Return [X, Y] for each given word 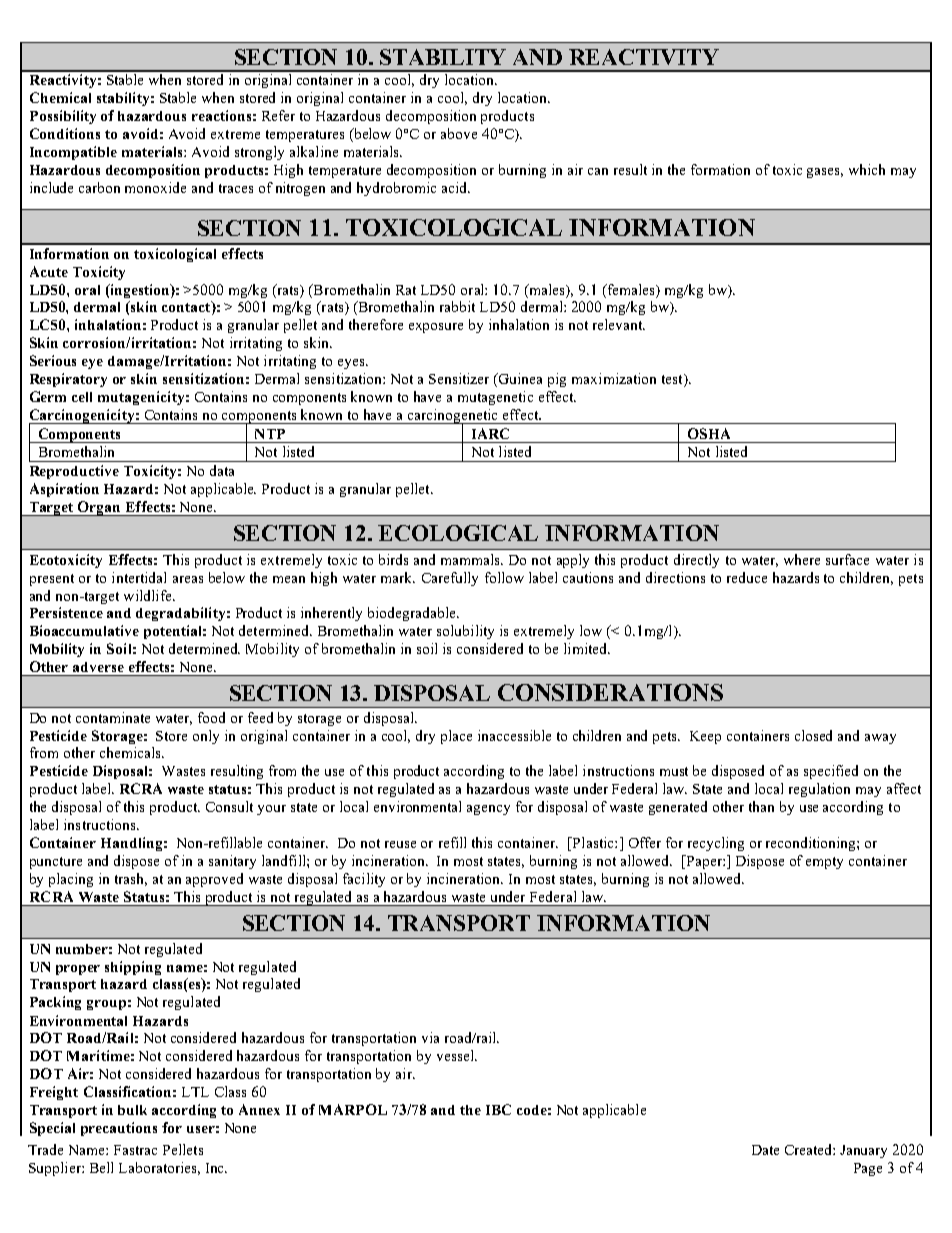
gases [825, 173]
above [459, 133]
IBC [498, 1109]
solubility [465, 632]
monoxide [155, 187]
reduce [747, 577]
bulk [132, 1110]
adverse [98, 667]
